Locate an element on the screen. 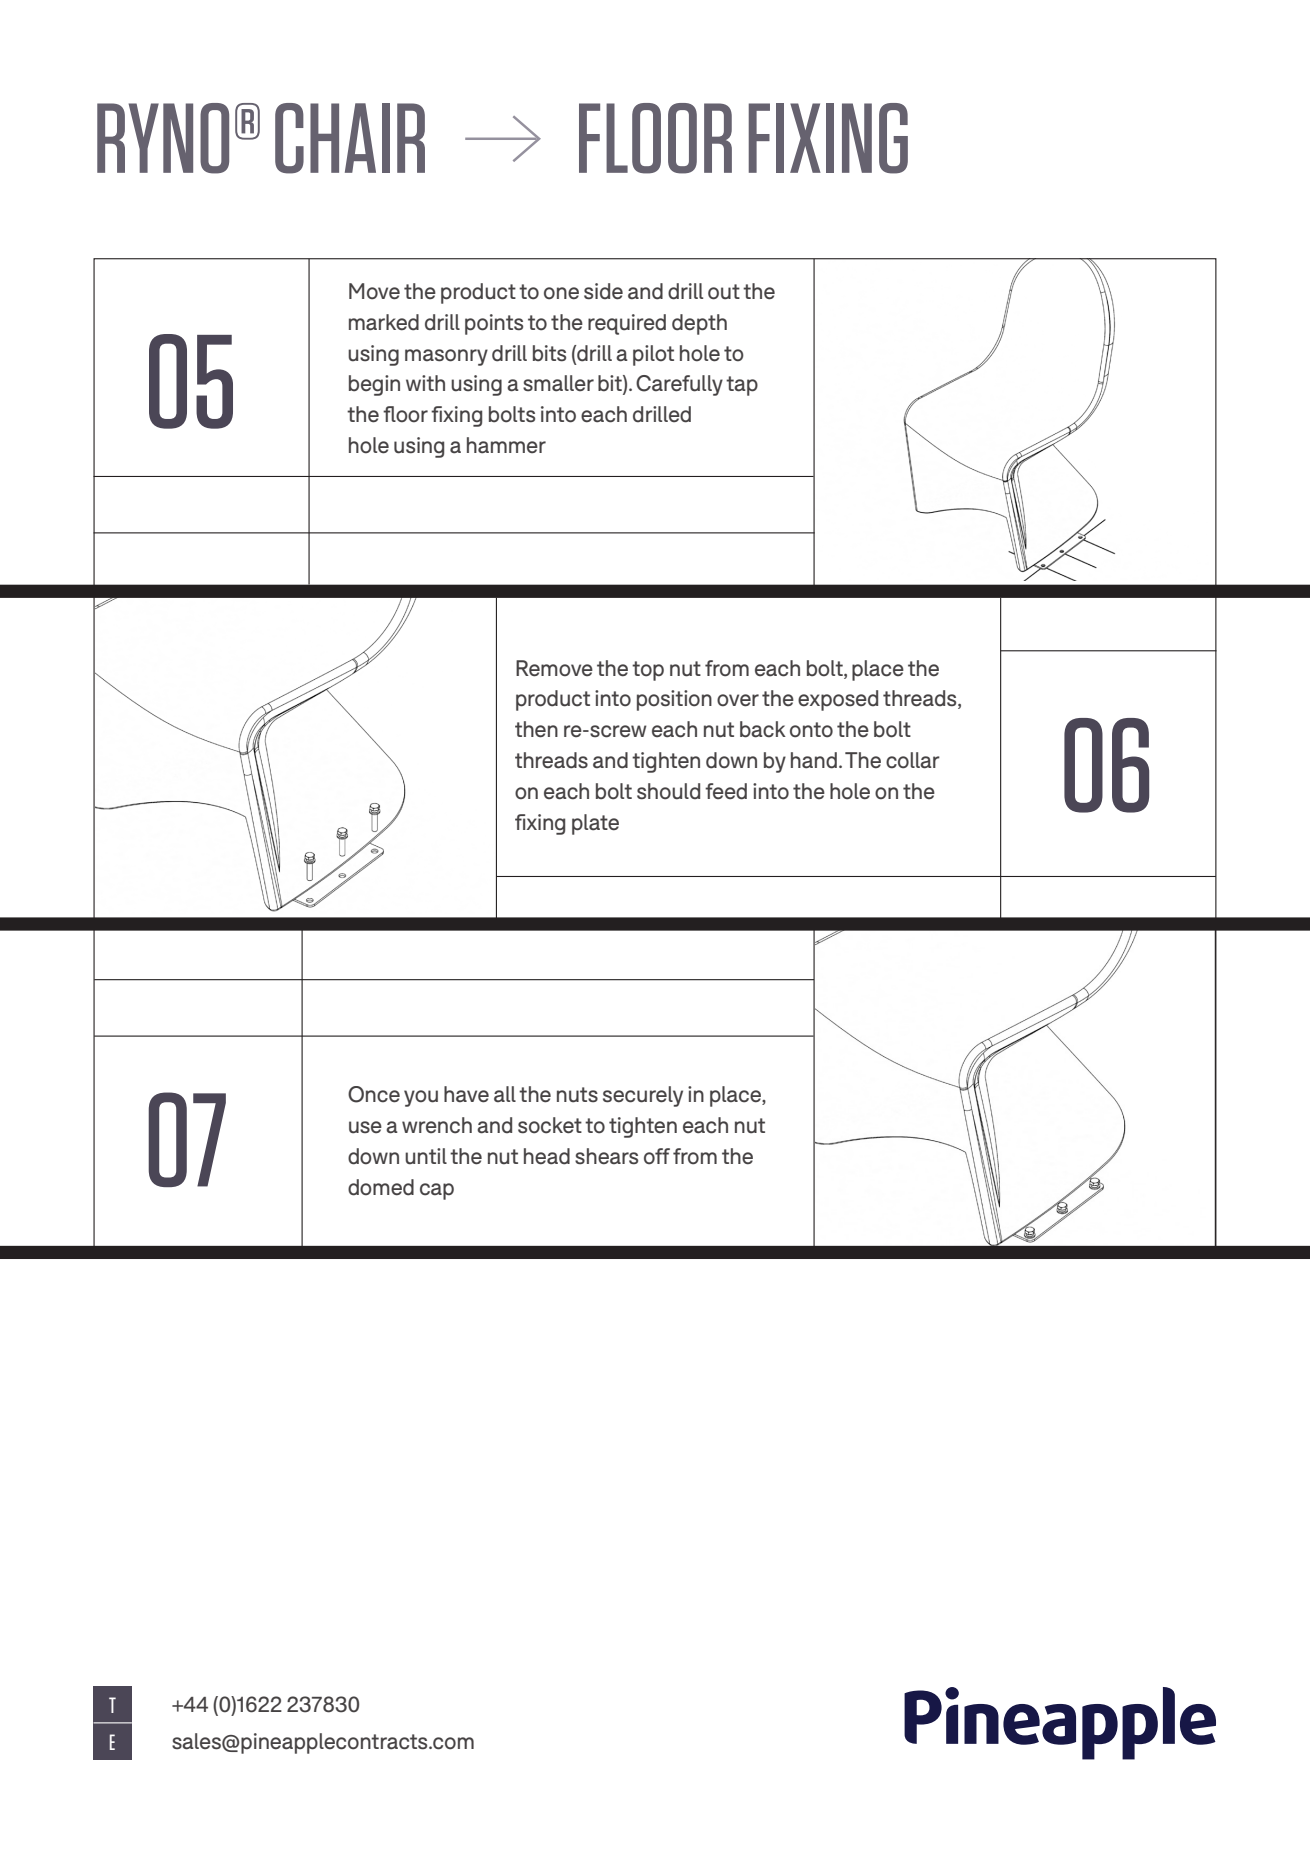 Image resolution: width=1310 pixels, height=1853 pixels. one is located at coordinates (561, 293).
